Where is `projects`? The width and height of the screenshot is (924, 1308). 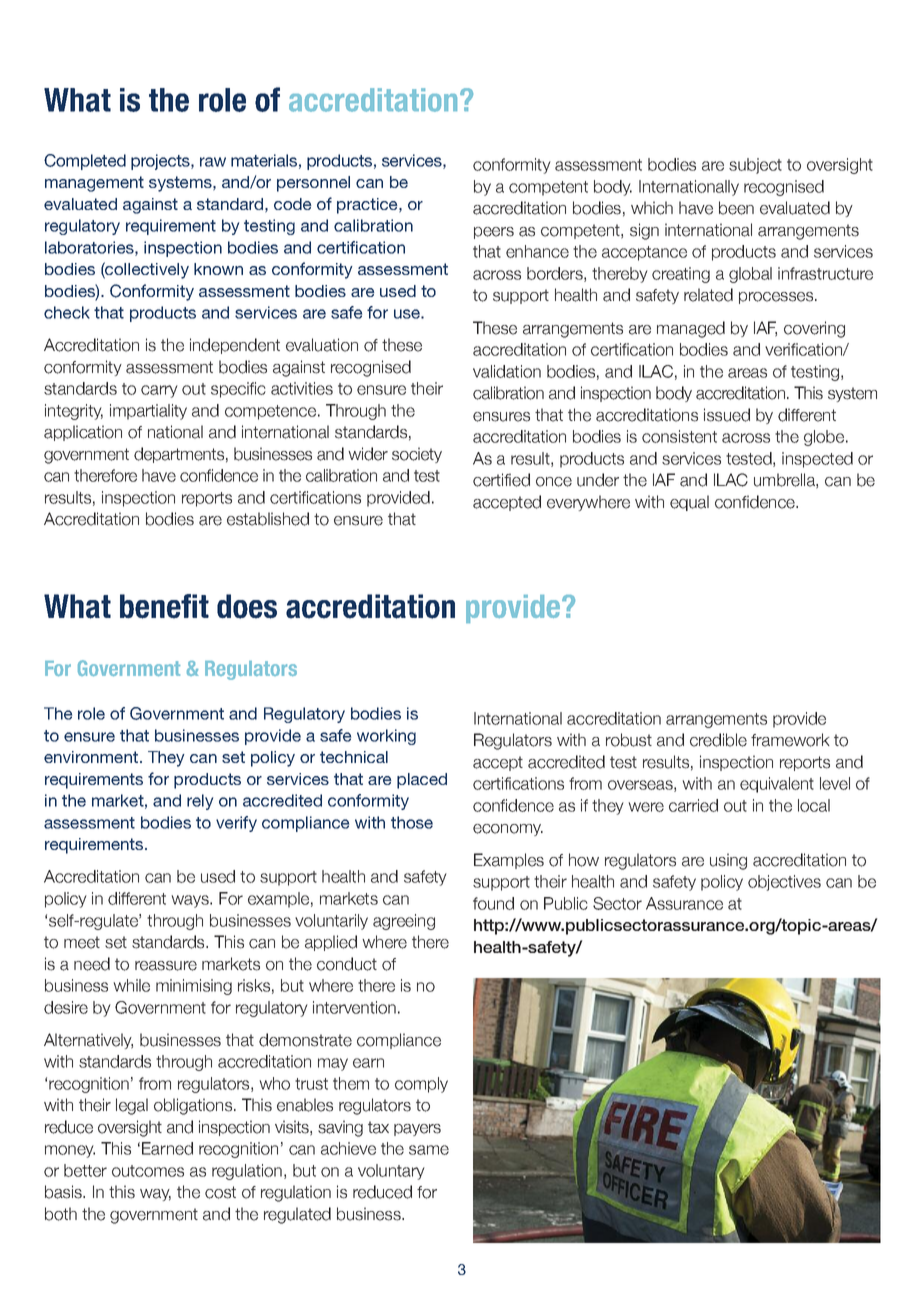 projects is located at coordinates (161, 162).
